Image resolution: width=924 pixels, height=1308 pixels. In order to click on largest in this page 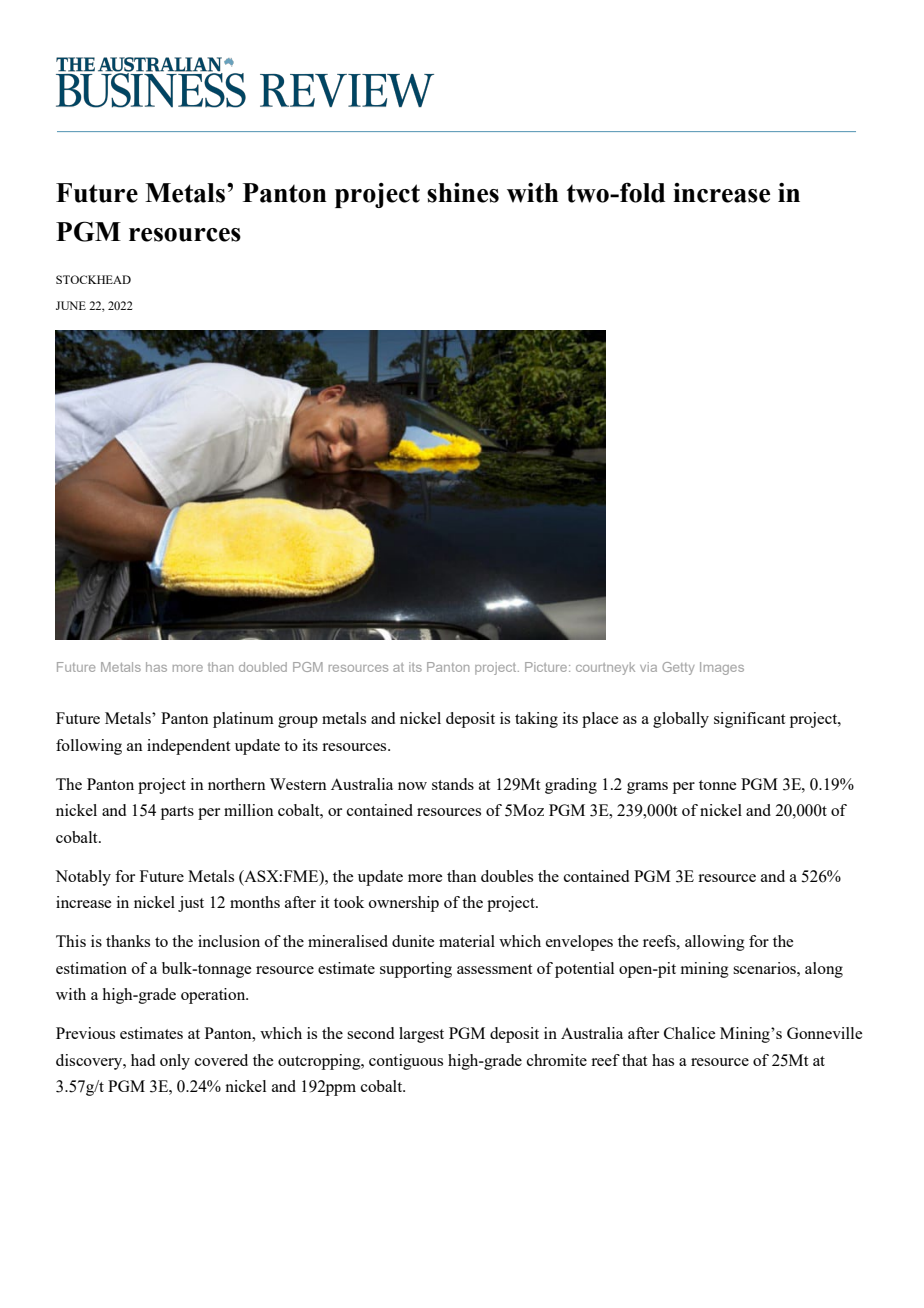, I will do `click(421, 1035)`.
